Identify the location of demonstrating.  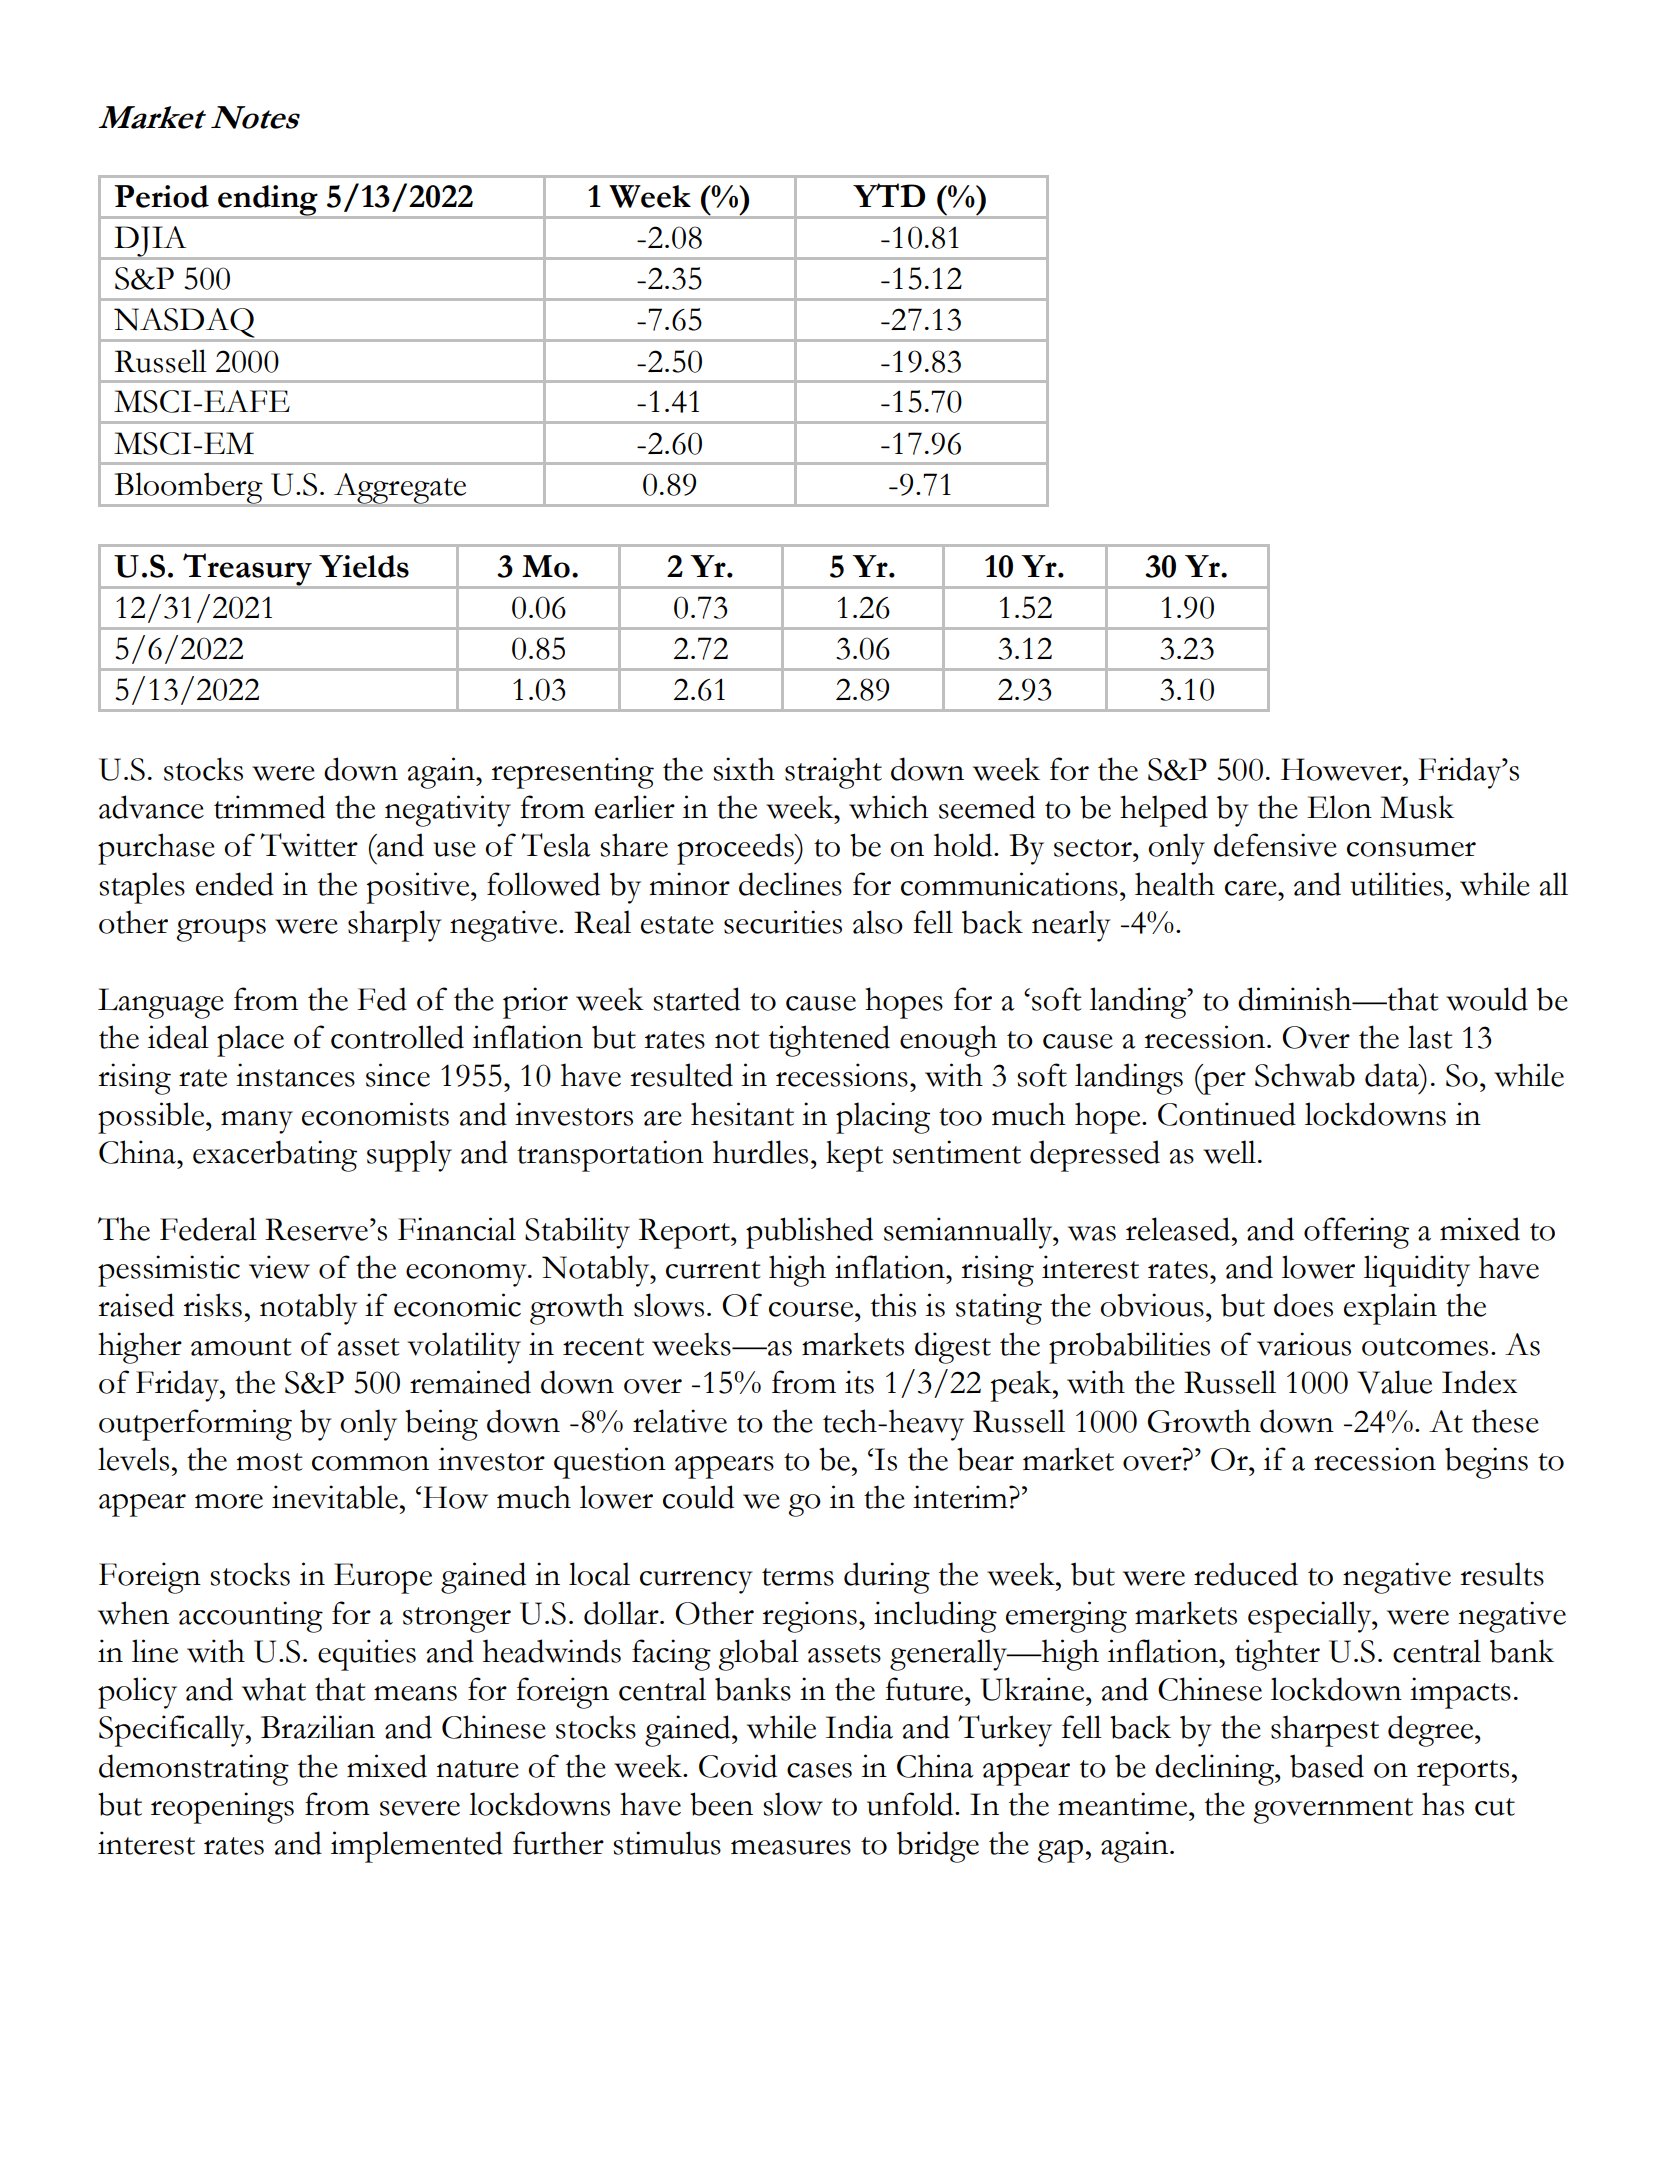
(194, 1770).
